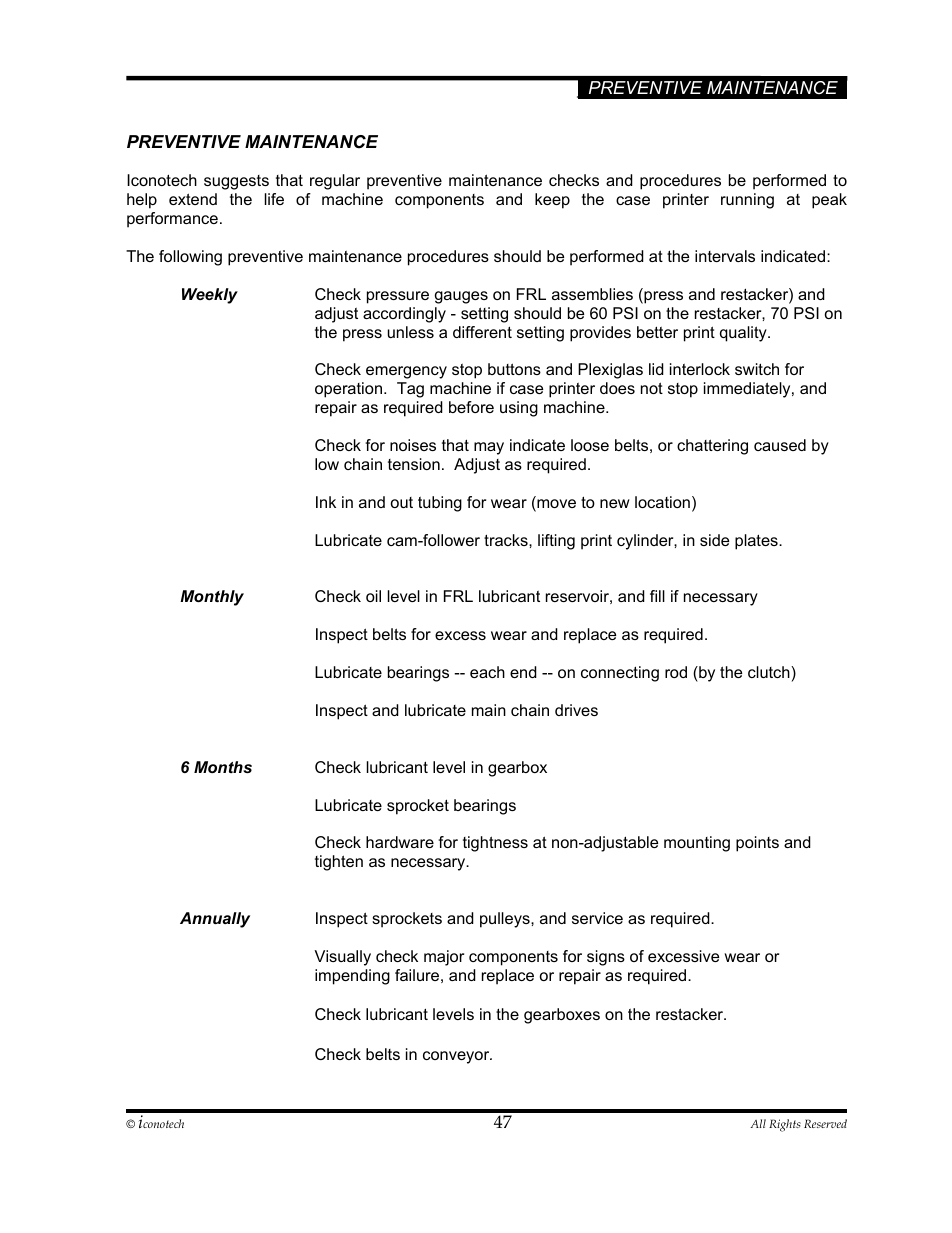 The height and width of the screenshot is (1233, 952). Describe the element at coordinates (326, 502) in the screenshot. I see `Ink` at that location.
